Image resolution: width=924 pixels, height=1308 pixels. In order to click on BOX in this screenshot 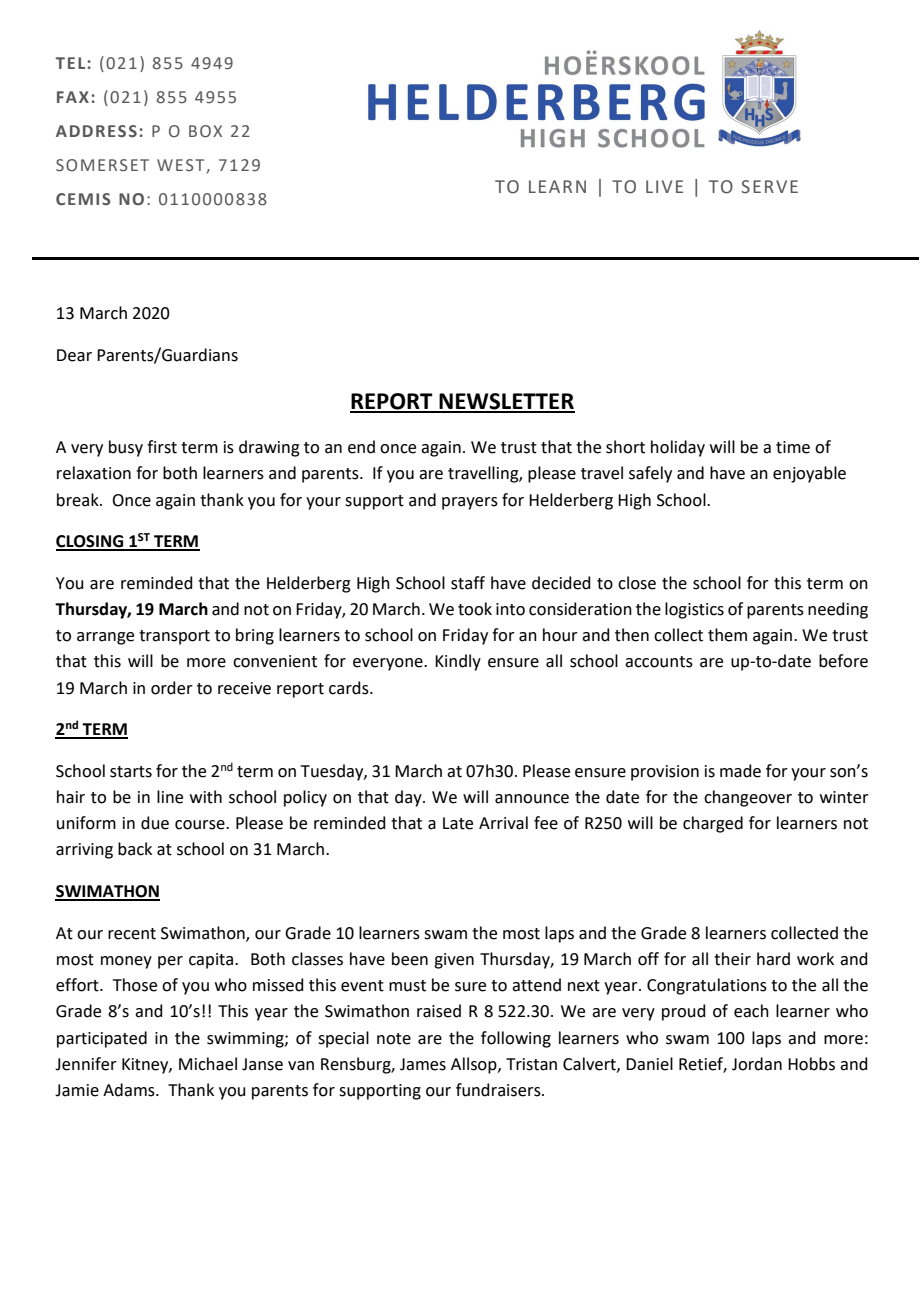, I will do `click(205, 131)`.
